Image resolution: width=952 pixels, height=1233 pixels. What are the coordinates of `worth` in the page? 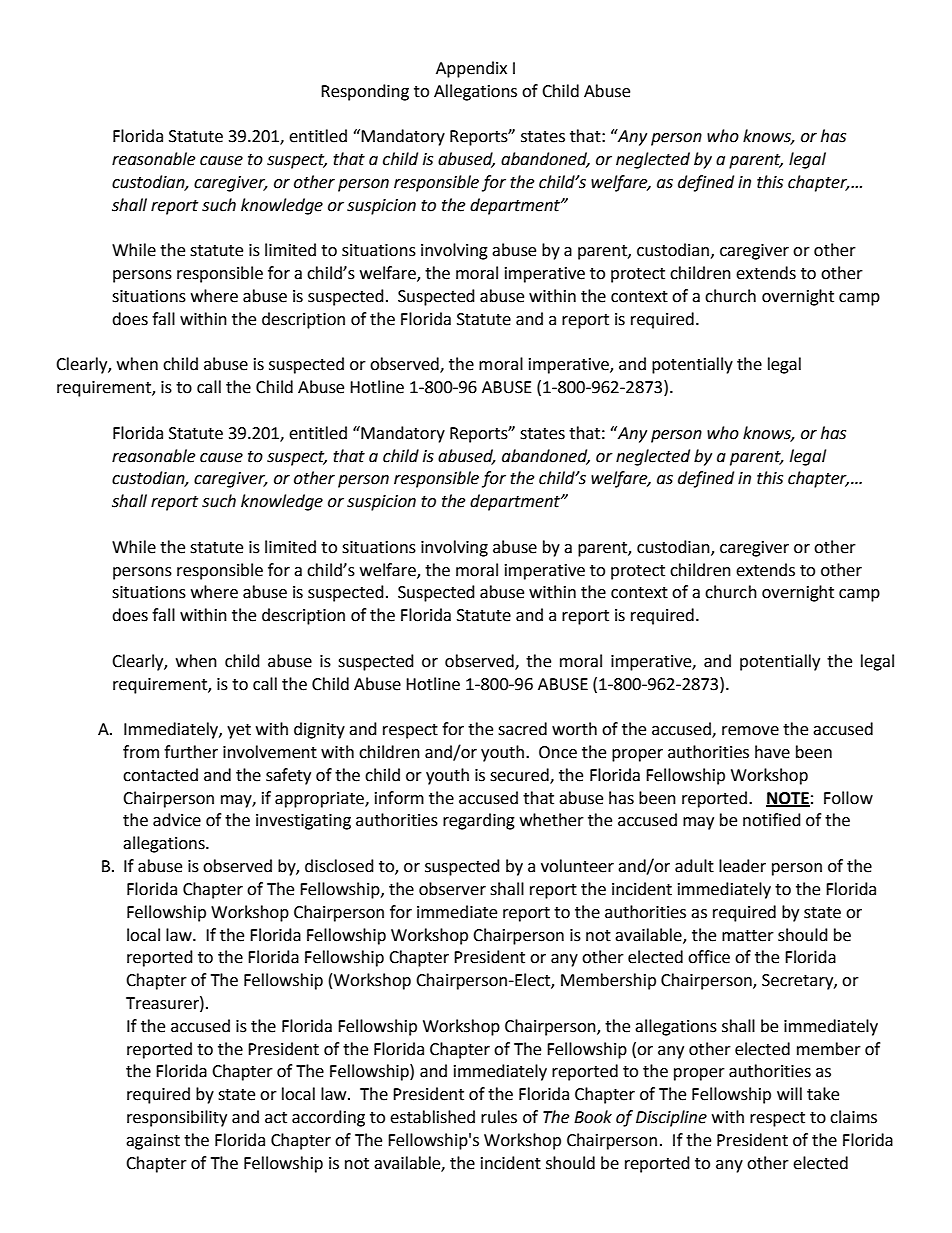 It's located at (574, 729).
